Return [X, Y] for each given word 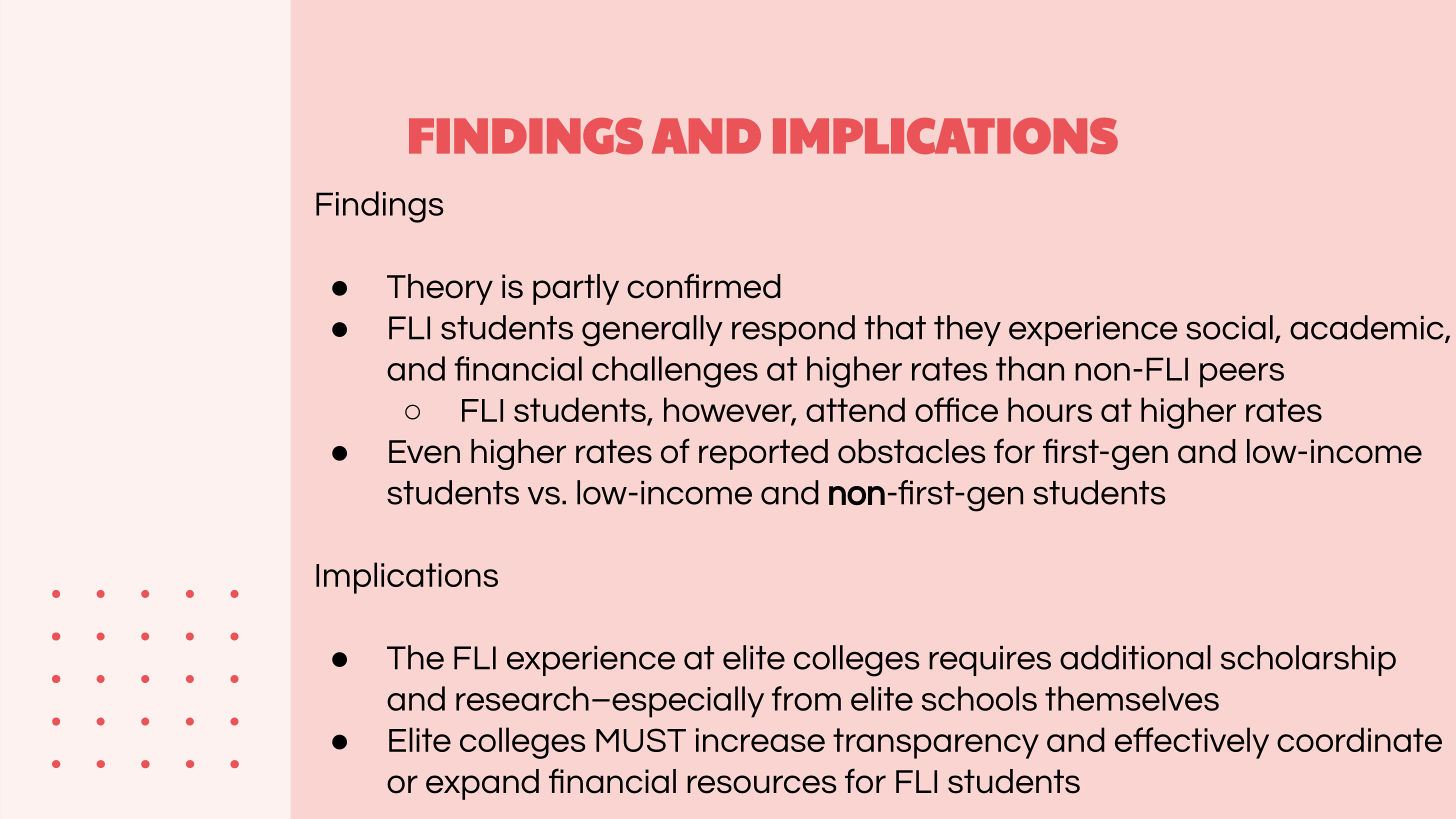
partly [576, 289]
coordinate [1359, 739]
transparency [936, 743]
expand [482, 784]
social [1229, 327]
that [895, 327]
